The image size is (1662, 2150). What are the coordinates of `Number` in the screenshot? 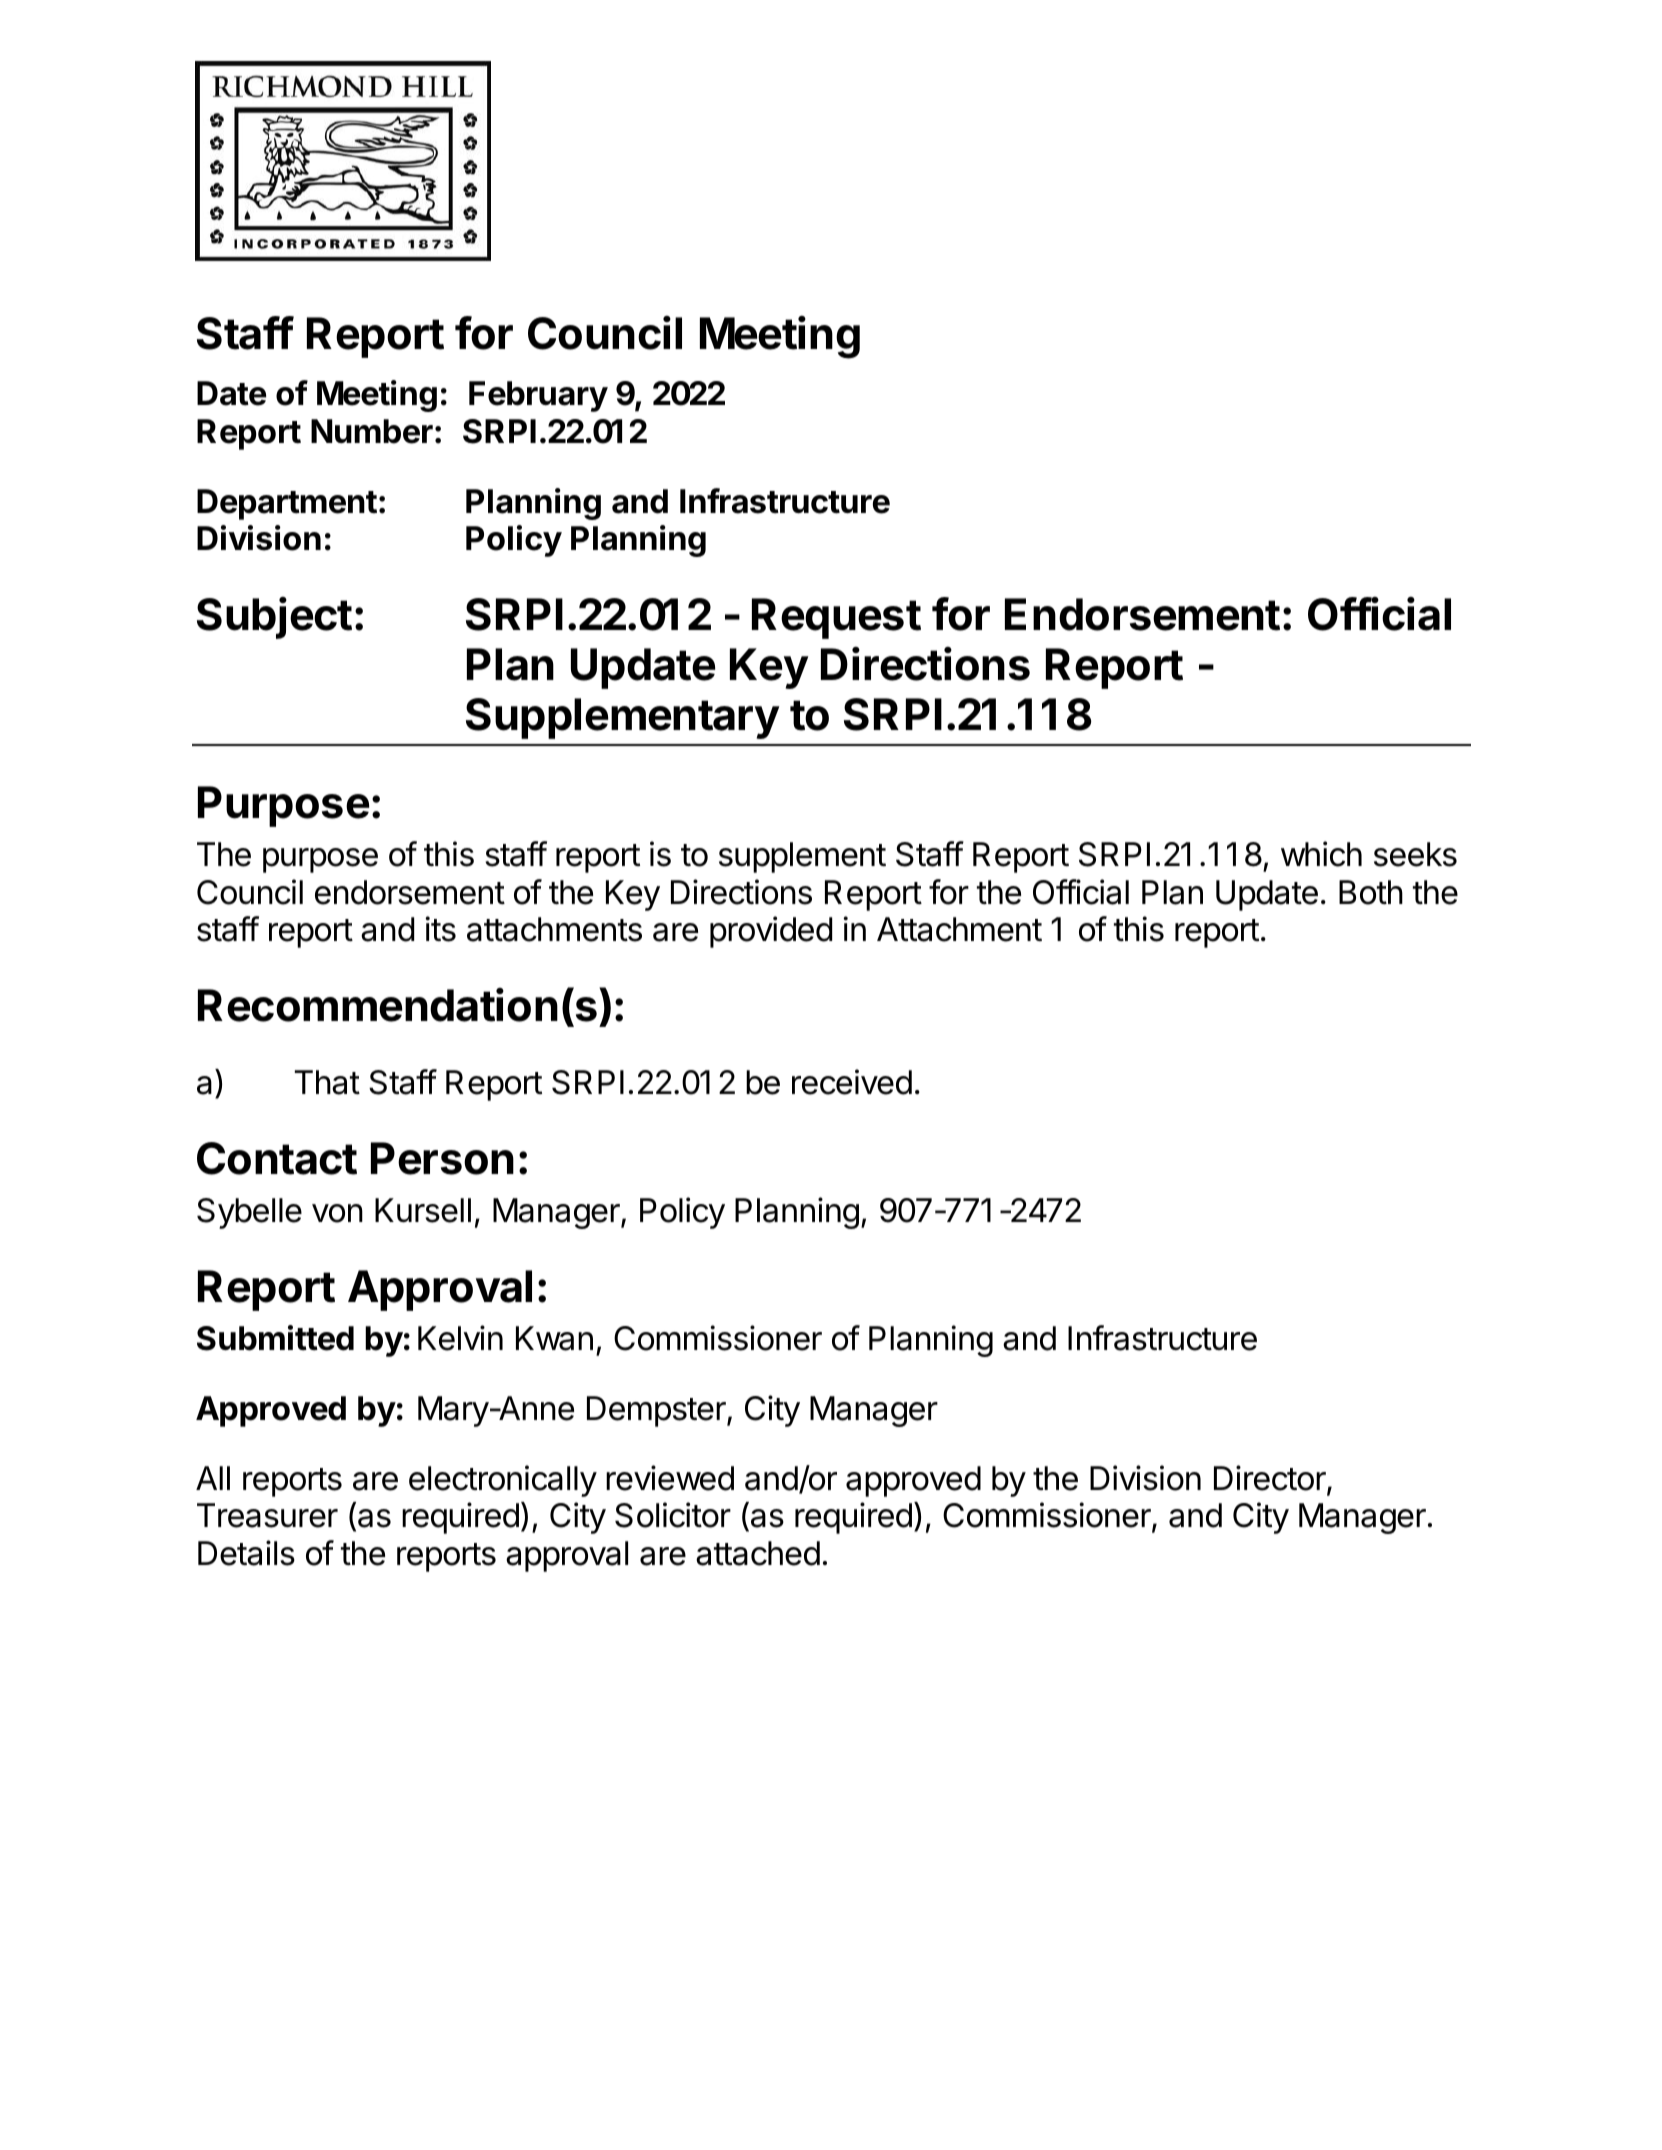 It's located at (372, 431).
